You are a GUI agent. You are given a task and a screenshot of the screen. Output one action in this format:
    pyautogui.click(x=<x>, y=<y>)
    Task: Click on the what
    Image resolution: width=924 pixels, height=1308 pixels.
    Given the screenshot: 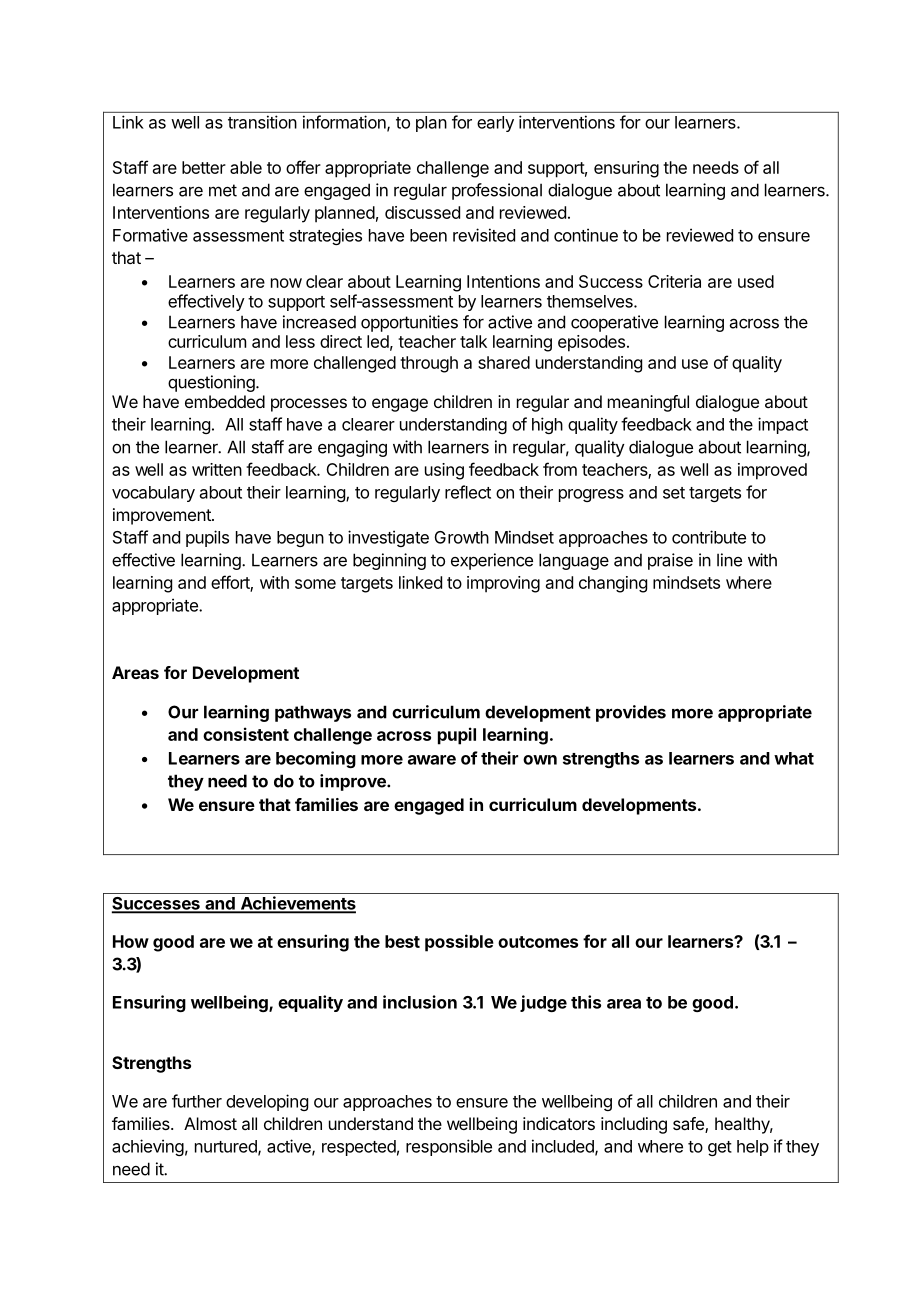 What is the action you would take?
    pyautogui.click(x=794, y=758)
